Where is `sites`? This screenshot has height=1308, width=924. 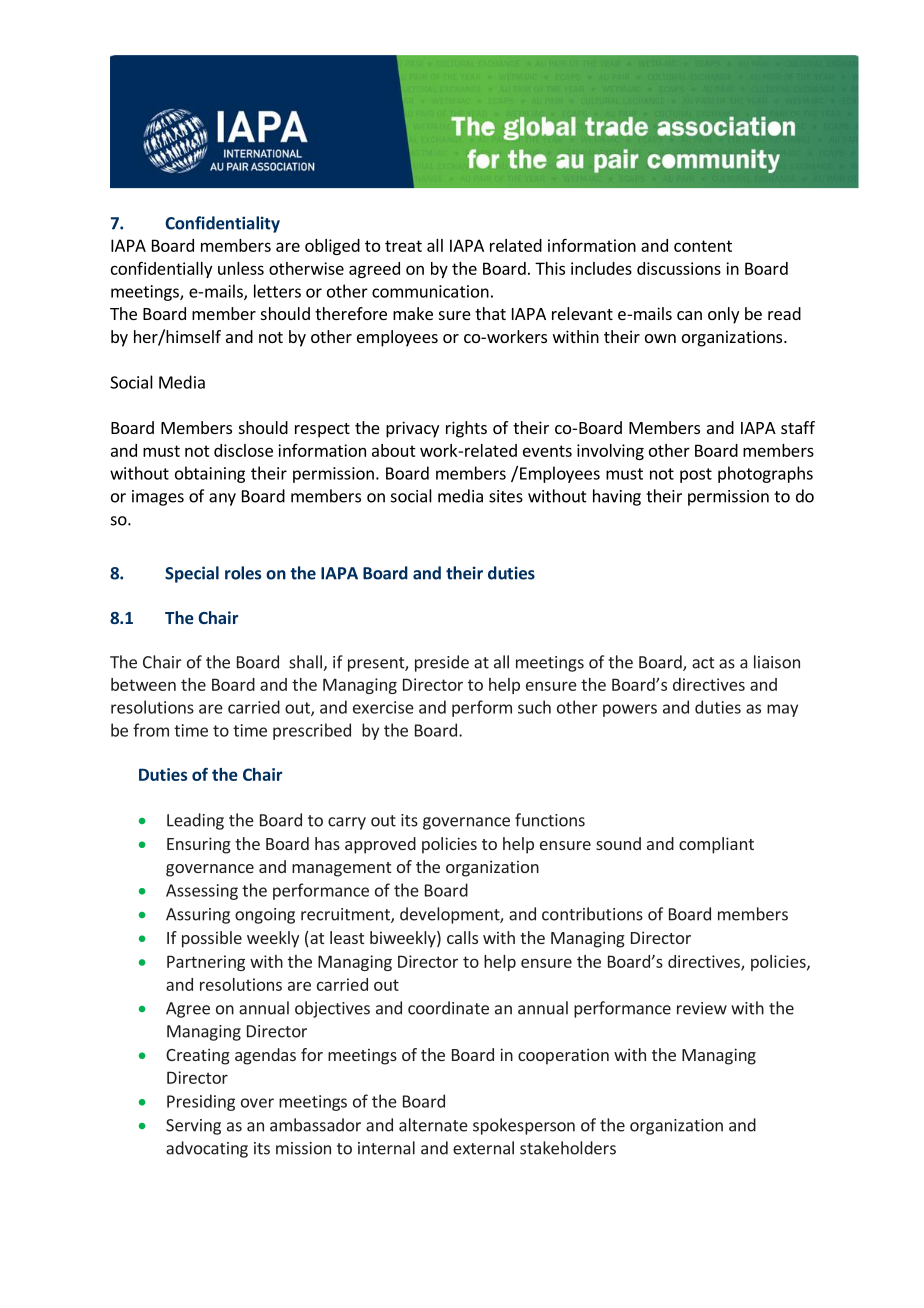
sites is located at coordinates (506, 496).
